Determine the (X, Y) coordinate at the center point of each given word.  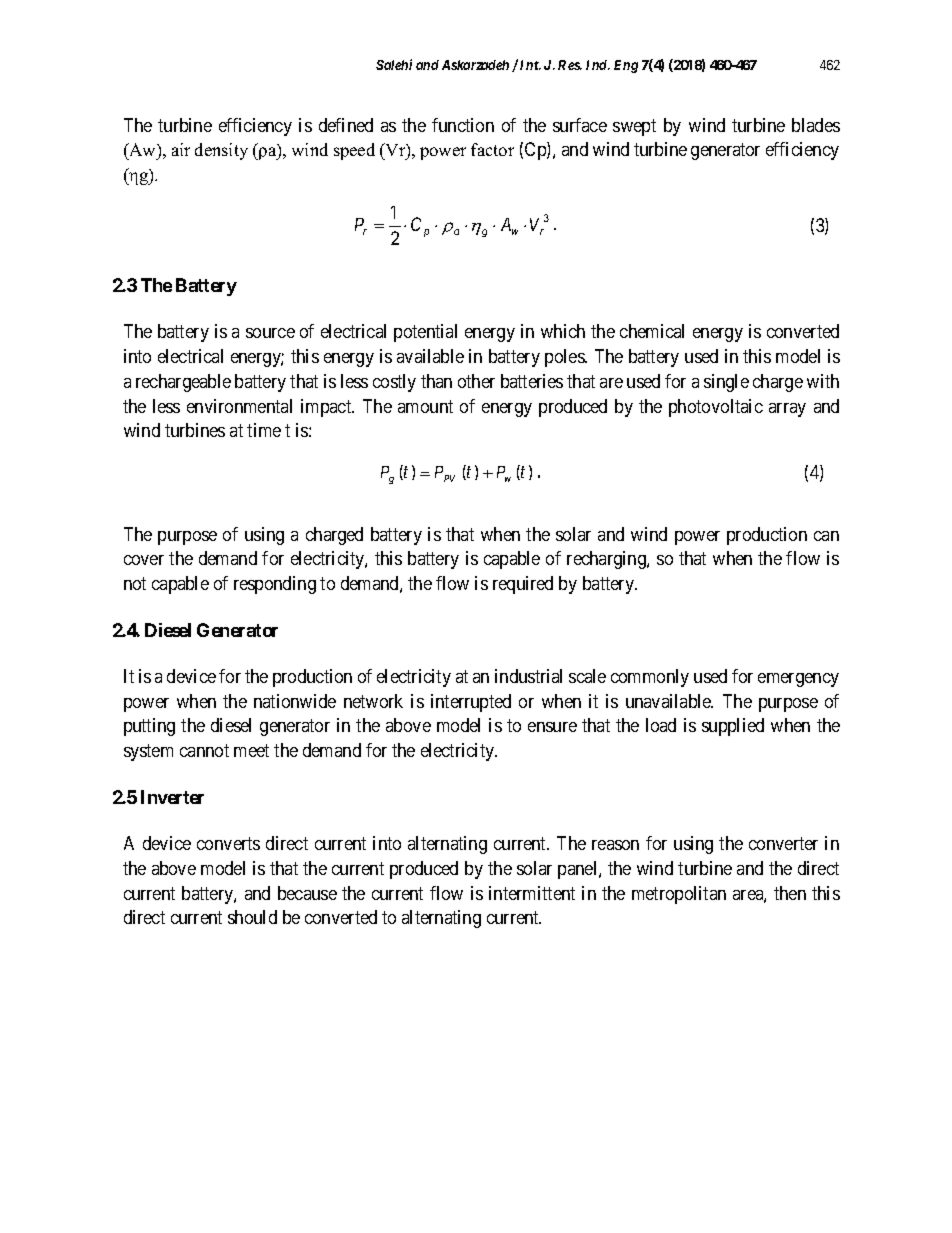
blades (816, 125)
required (523, 585)
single (726, 383)
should (252, 917)
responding (275, 585)
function (463, 125)
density (221, 151)
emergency (798, 680)
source (270, 333)
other (476, 381)
